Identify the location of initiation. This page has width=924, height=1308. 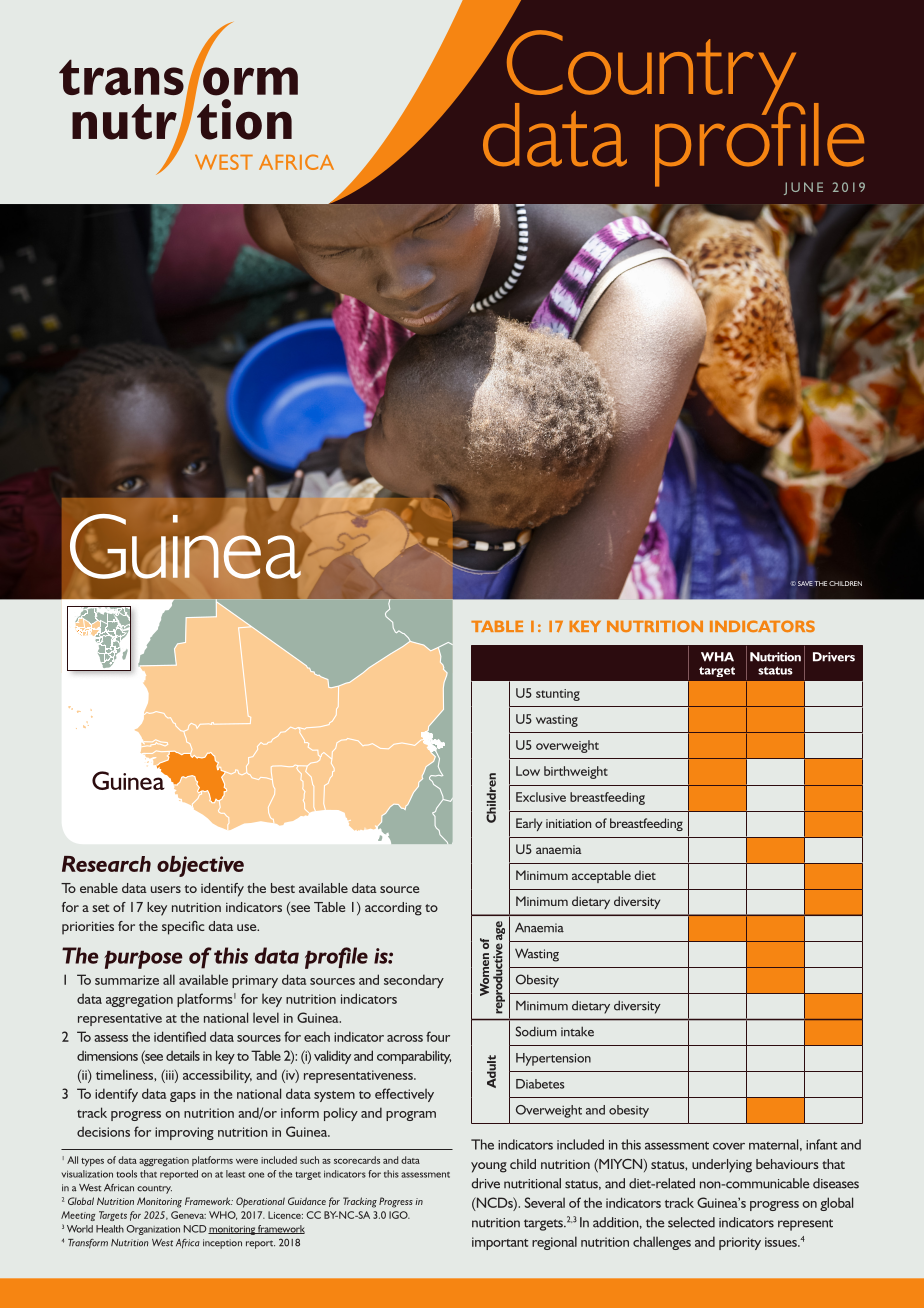
(568, 823).
